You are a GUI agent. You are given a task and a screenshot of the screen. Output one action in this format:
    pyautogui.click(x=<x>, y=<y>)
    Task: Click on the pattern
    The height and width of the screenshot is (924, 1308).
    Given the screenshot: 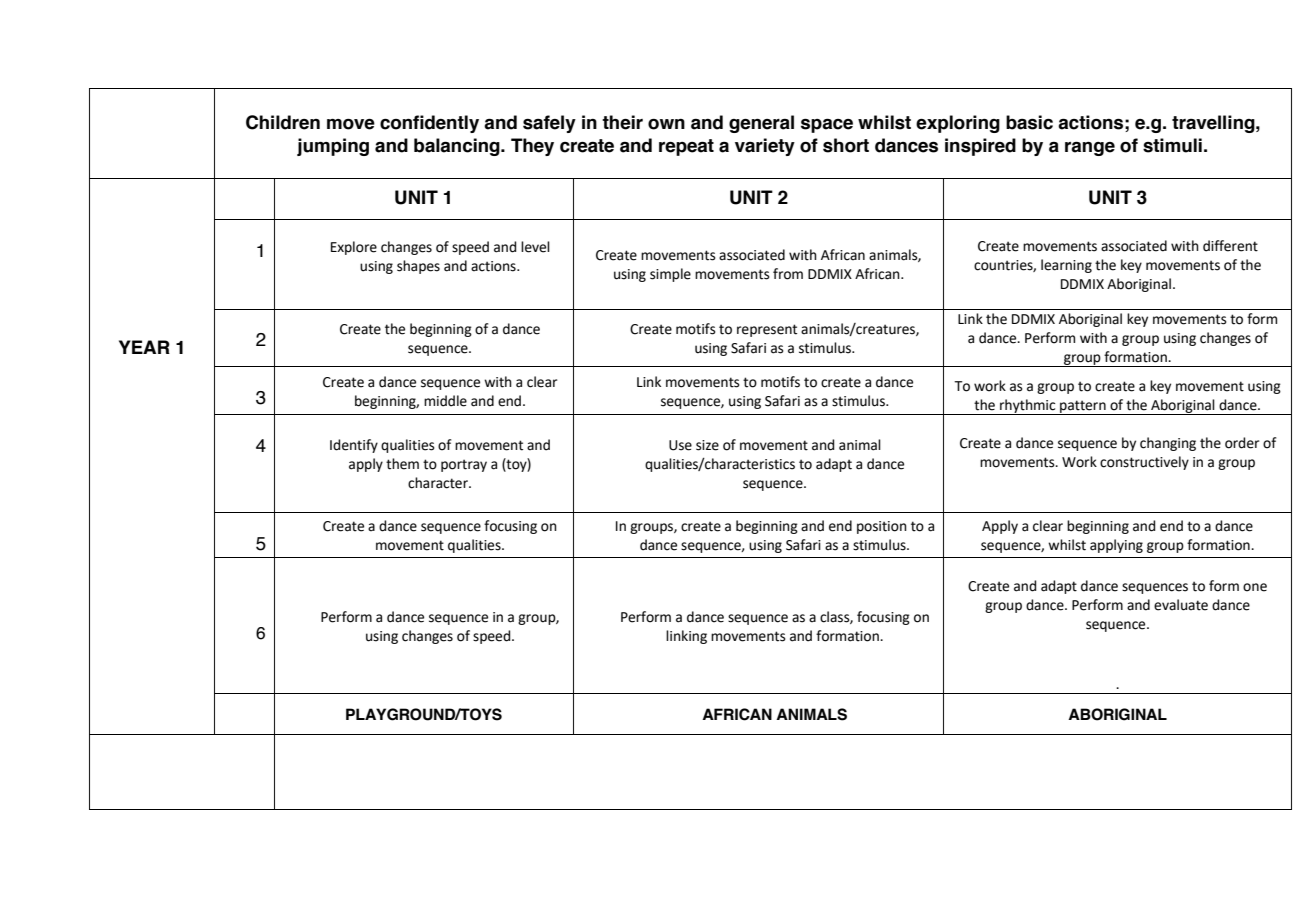 What is the action you would take?
    pyautogui.click(x=1083, y=407)
